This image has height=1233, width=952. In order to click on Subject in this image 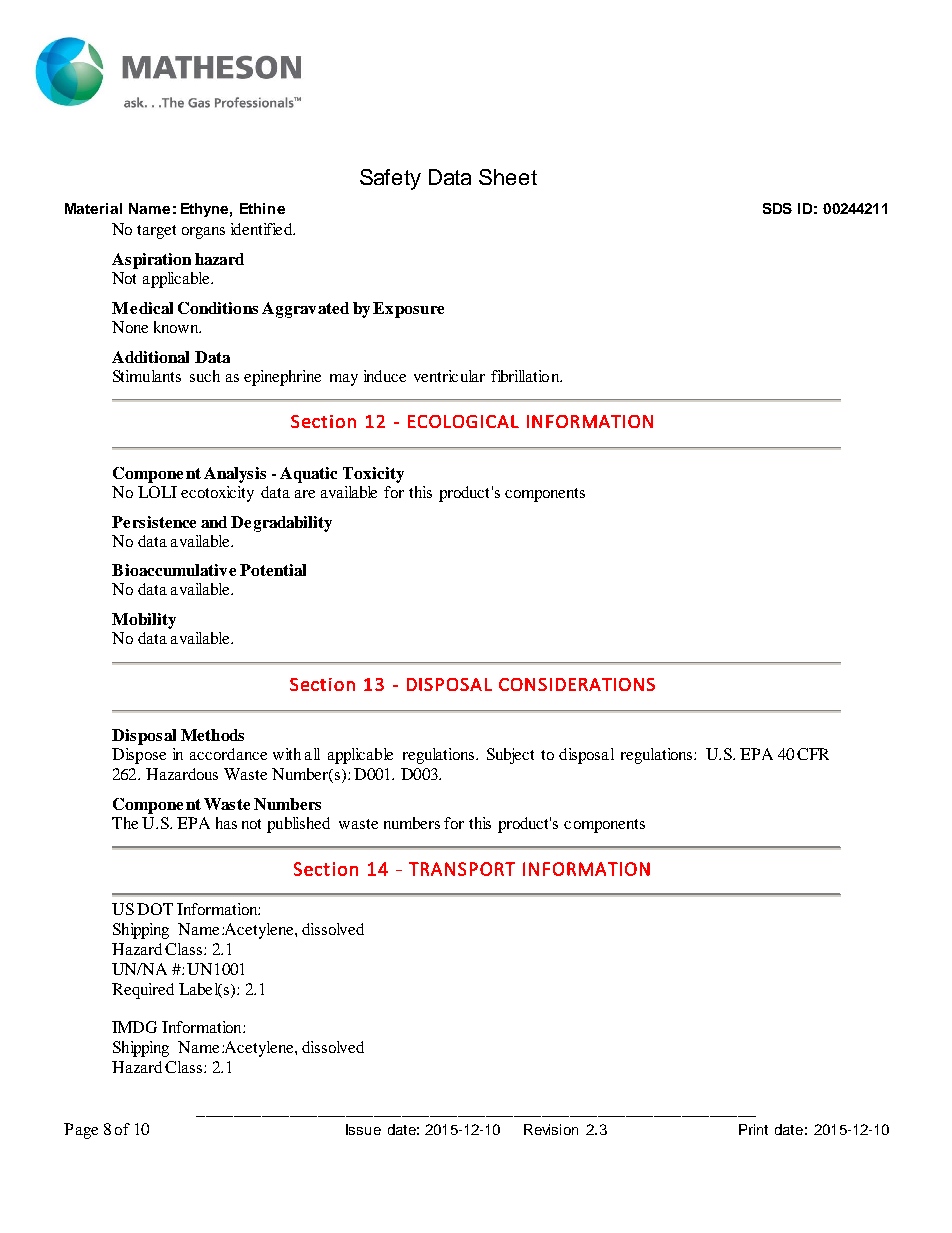, I will do `click(510, 756)`.
